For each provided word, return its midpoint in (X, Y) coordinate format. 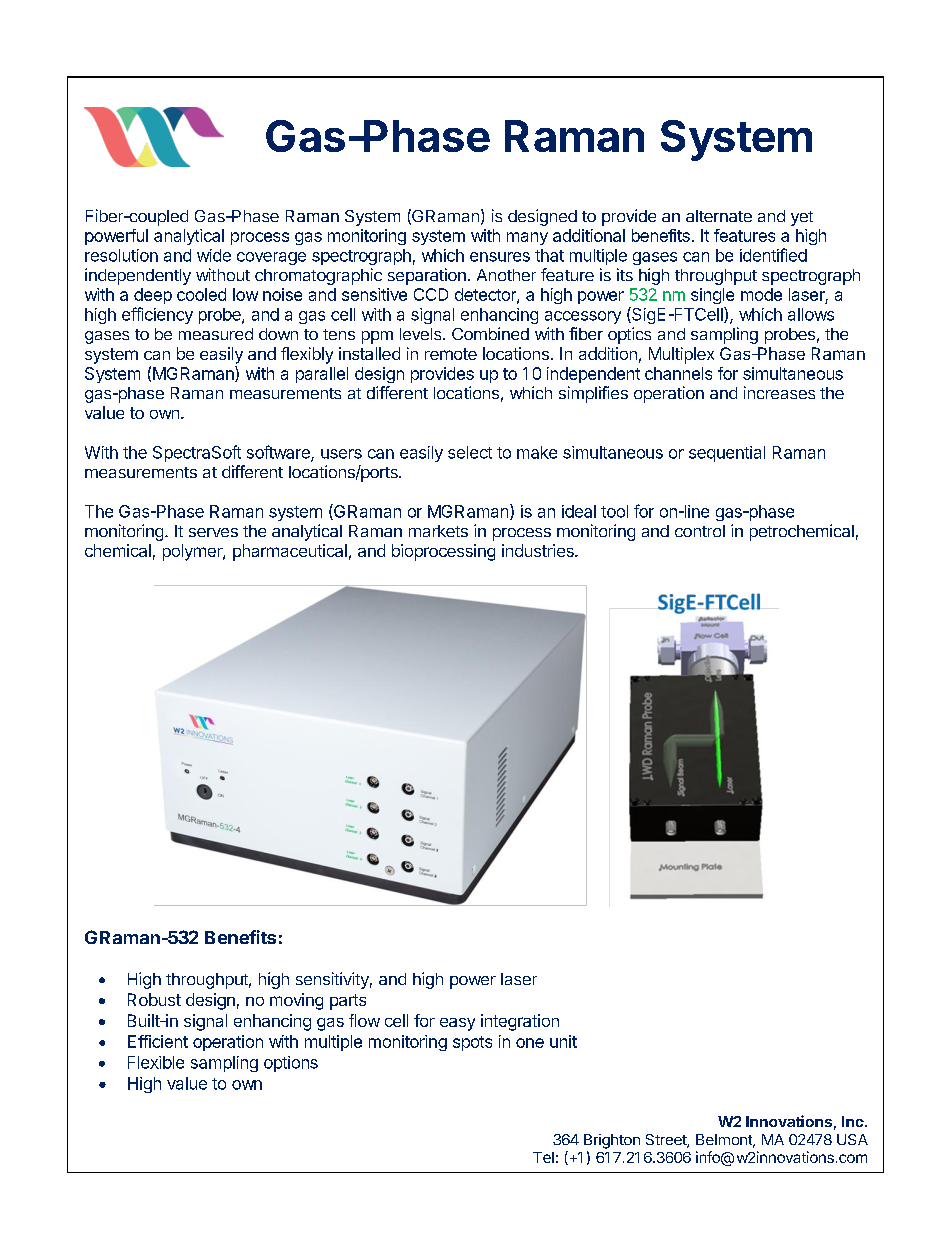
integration (520, 1022)
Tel (543, 1157)
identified (773, 255)
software (279, 453)
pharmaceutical (290, 552)
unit (563, 1041)
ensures (500, 257)
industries (539, 550)
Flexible (156, 1062)
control (700, 531)
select (470, 452)
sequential (727, 454)
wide (214, 255)
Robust (154, 999)
